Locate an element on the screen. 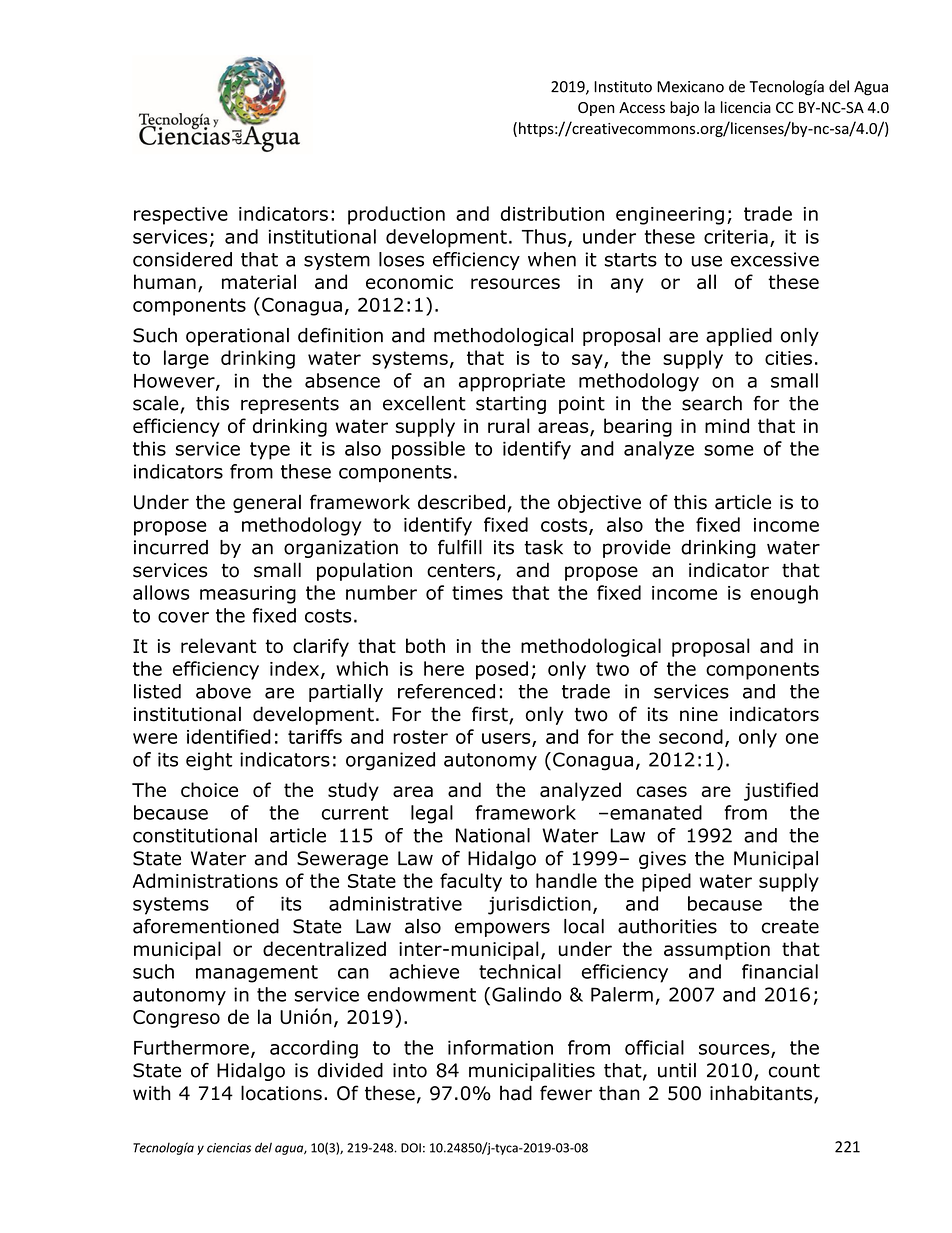  ciencias is located at coordinates (229, 1148).
